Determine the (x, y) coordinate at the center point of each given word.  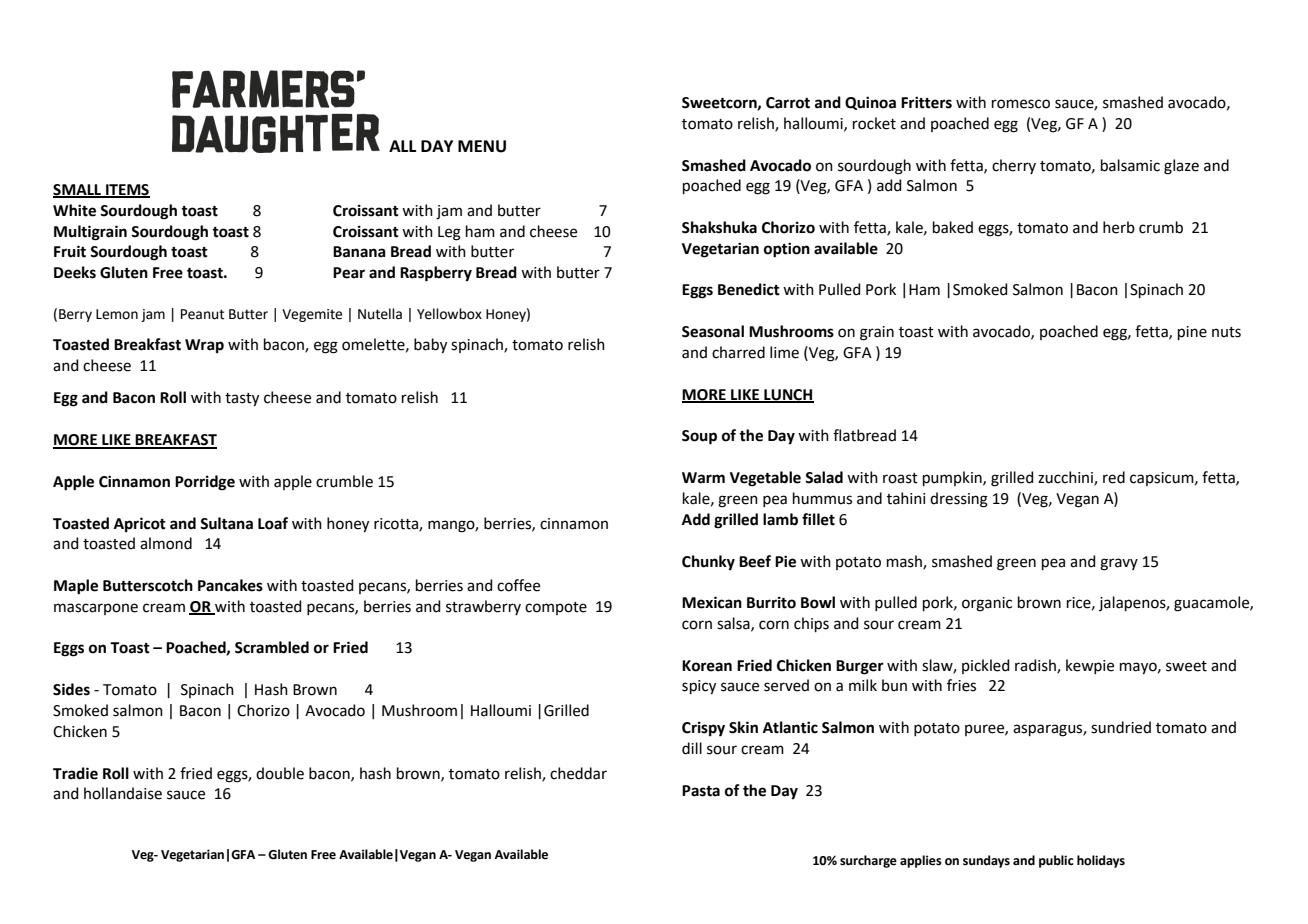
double (280, 773)
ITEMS (127, 190)
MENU (482, 146)
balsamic (1130, 165)
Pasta (701, 791)
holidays (1101, 861)
